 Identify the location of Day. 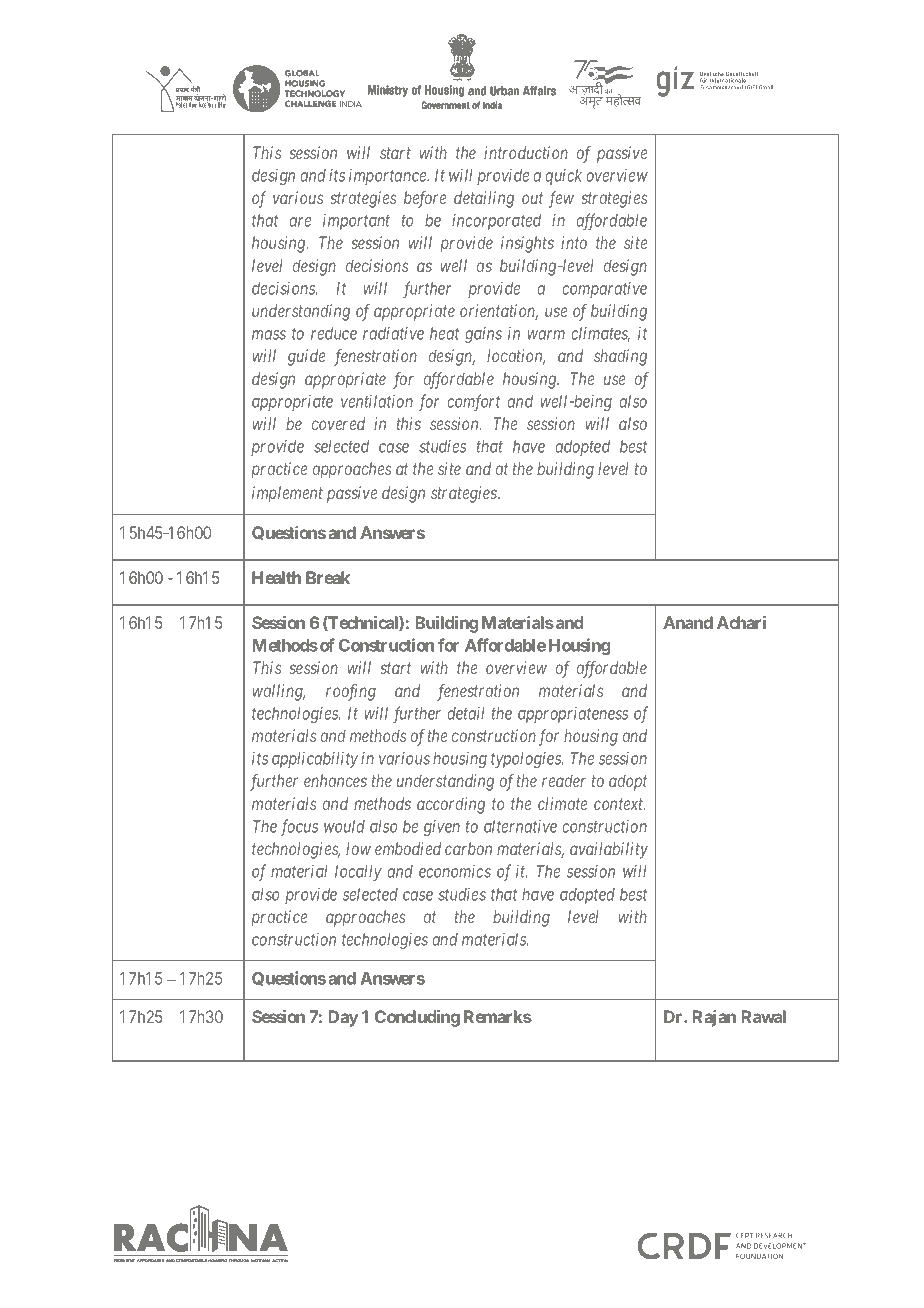
(343, 1018).
